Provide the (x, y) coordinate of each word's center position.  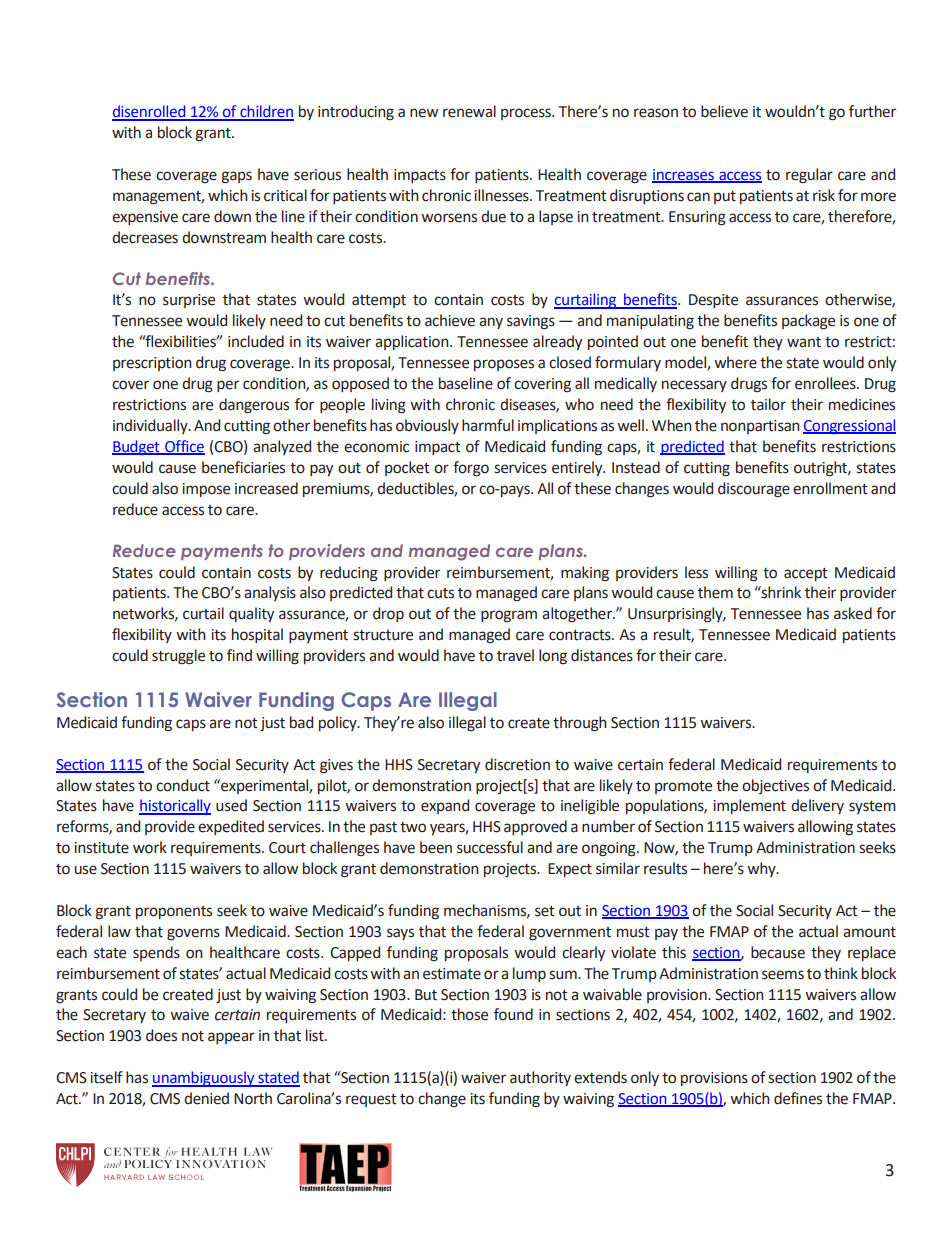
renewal (469, 111)
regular (809, 176)
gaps (236, 177)
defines (798, 1098)
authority (540, 1078)
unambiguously (204, 1079)
